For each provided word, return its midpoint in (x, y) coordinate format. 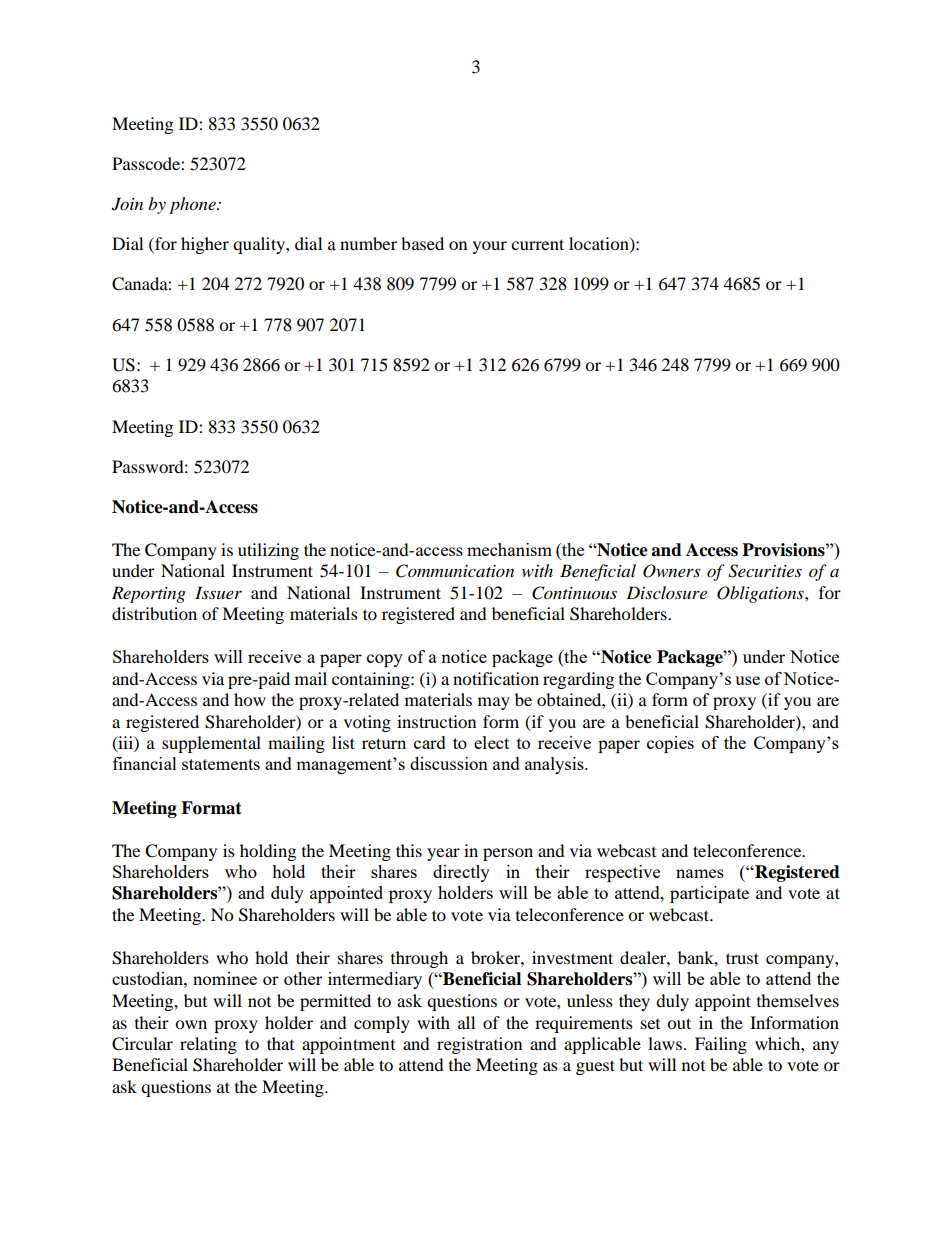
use (747, 680)
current (537, 244)
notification (496, 678)
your (490, 247)
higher (205, 245)
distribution (154, 613)
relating (208, 1045)
